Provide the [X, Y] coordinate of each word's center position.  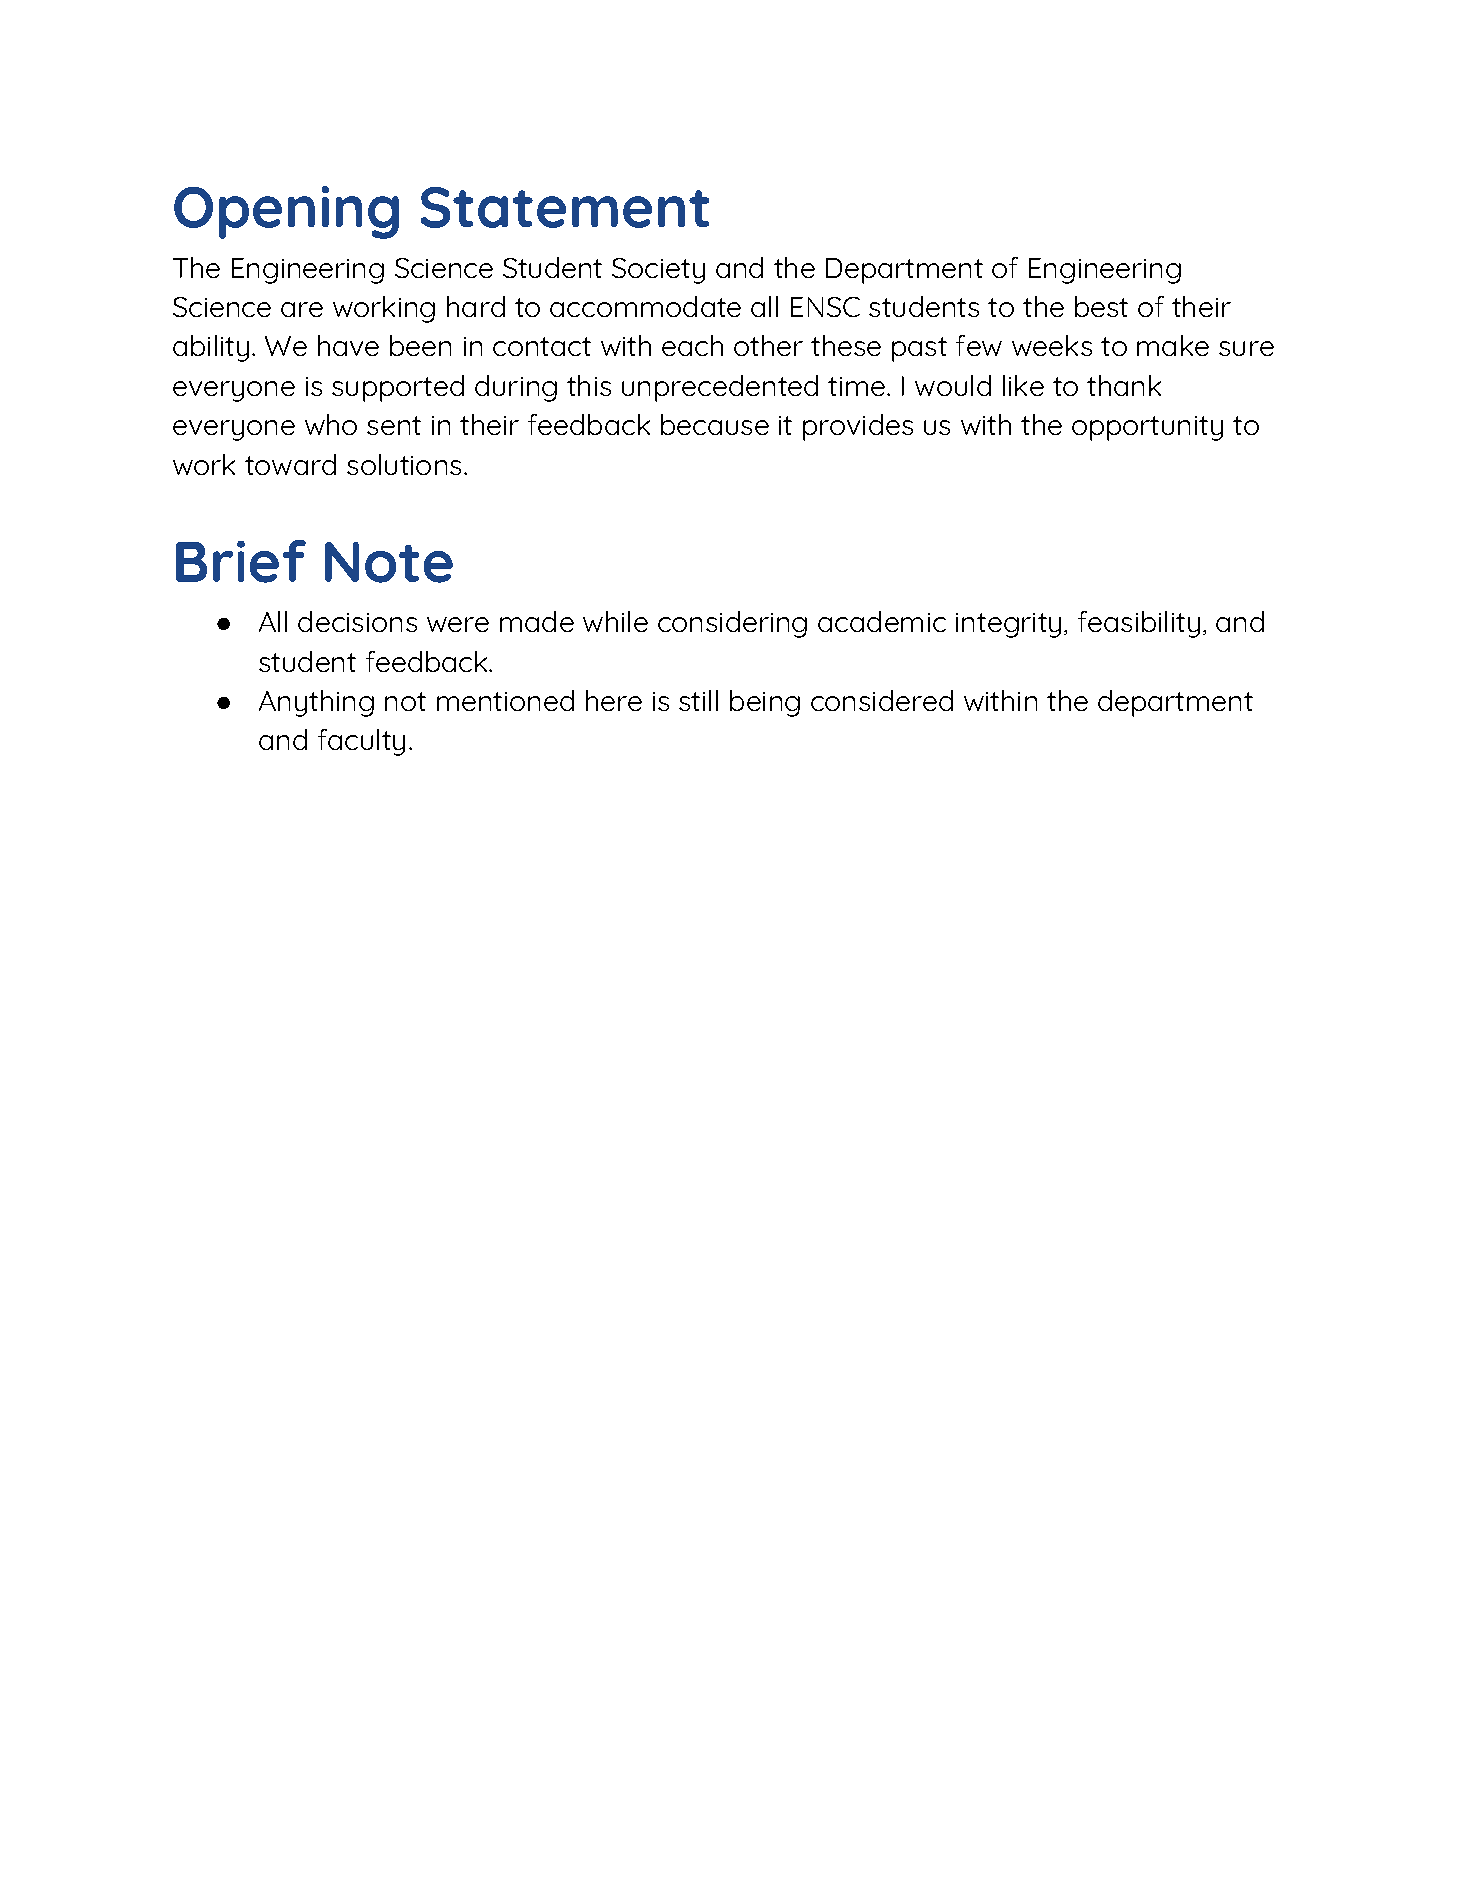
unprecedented [720, 388]
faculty [361, 742]
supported [398, 388]
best [1101, 306]
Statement [565, 207]
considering [732, 624]
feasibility [1139, 624]
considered [882, 700]
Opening [286, 212]
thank [1124, 385]
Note [389, 562]
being [765, 703]
